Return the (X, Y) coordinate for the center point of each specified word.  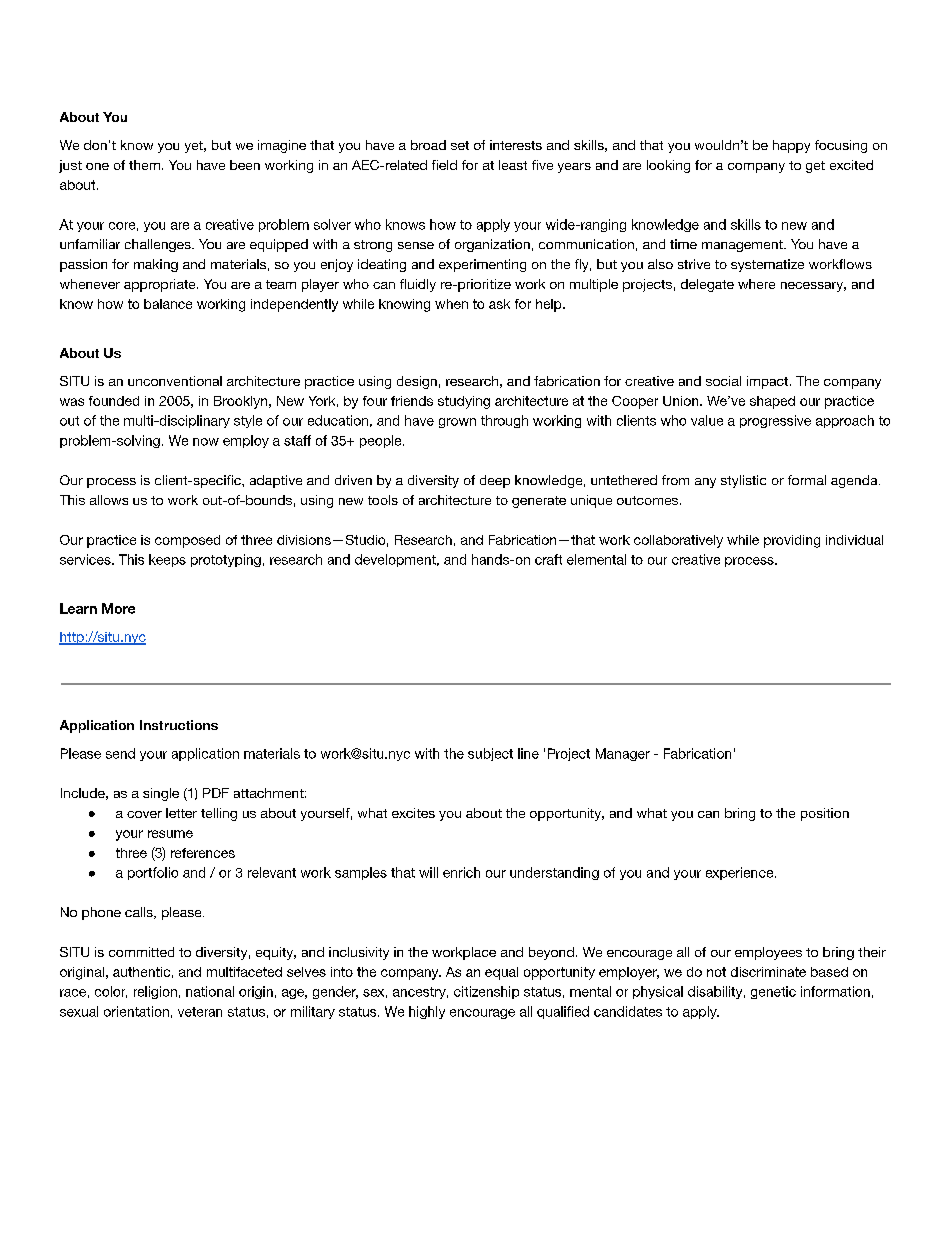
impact (767, 382)
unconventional (175, 381)
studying (464, 402)
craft (548, 559)
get (815, 167)
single (161, 794)
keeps (167, 560)
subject (490, 754)
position (825, 814)
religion (155, 992)
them (144, 165)
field (444, 165)
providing (792, 541)
